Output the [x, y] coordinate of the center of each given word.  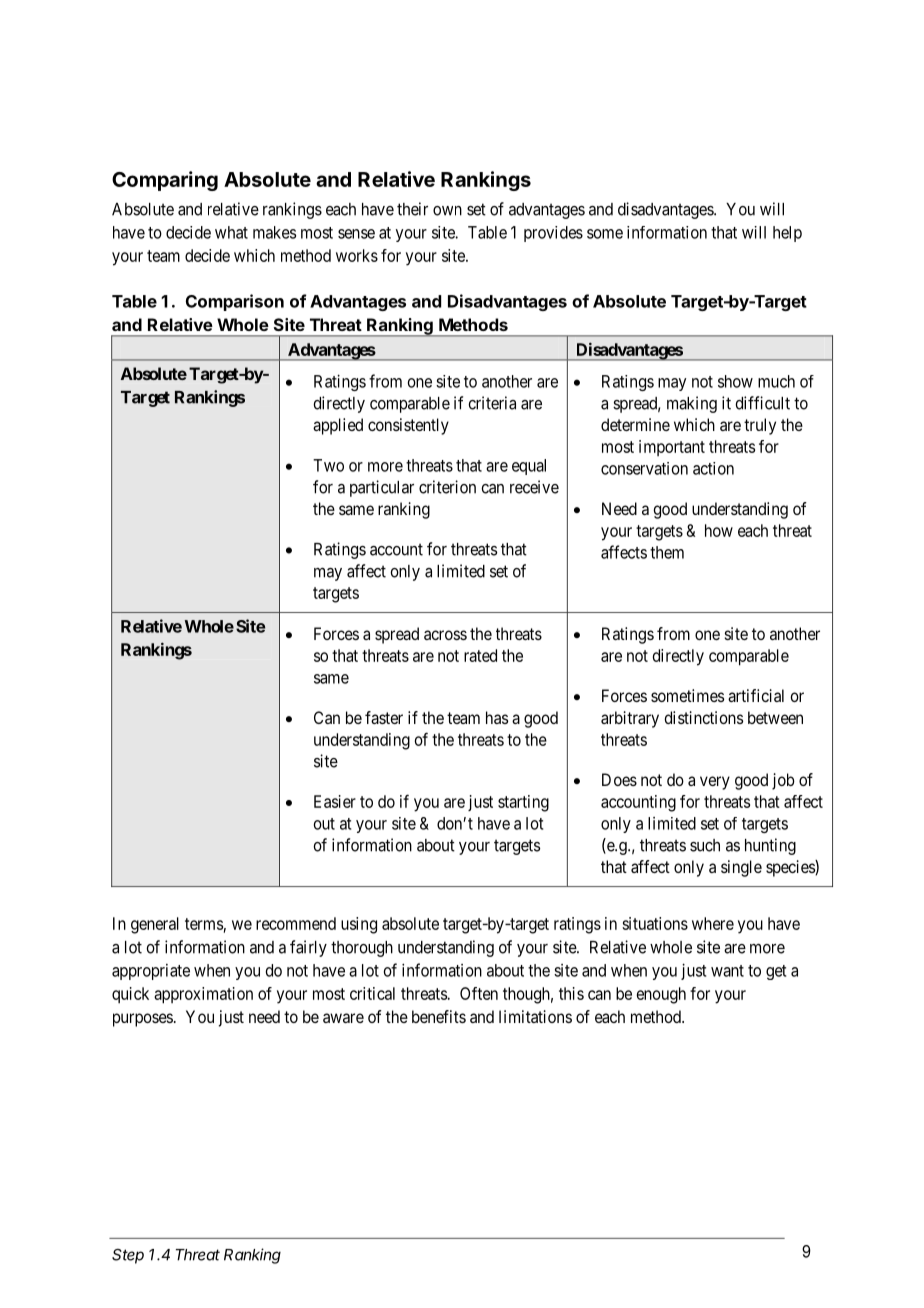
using [359, 925]
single [741, 868]
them [667, 552]
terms [204, 924]
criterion [447, 487]
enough [661, 995]
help [787, 234]
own [447, 211]
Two [328, 465]
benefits [439, 1016]
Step [128, 1256]
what [231, 232]
